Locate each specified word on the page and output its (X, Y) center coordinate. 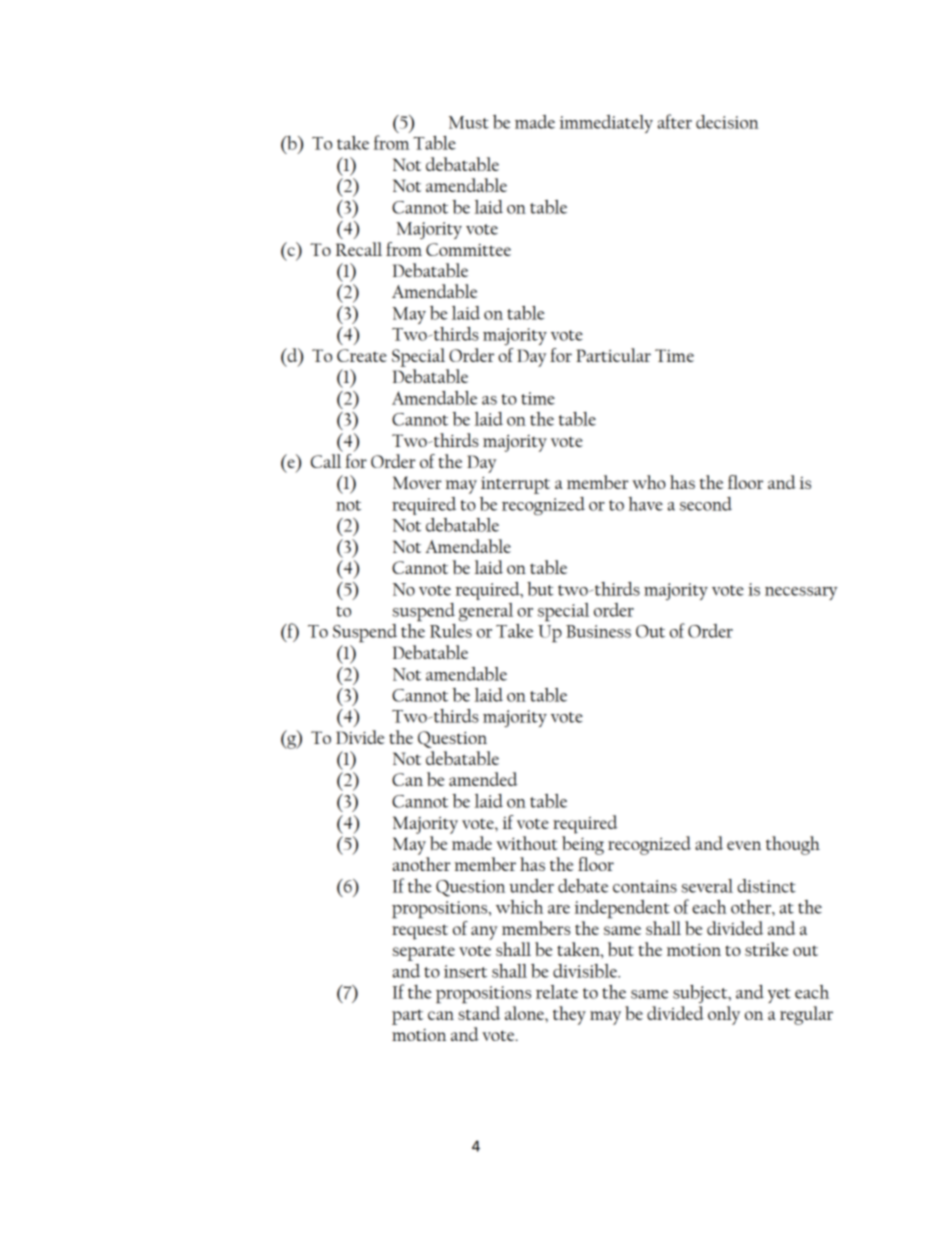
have (645, 504)
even (744, 845)
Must (469, 122)
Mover (417, 482)
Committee (468, 249)
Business (598, 631)
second (706, 504)
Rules (451, 631)
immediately (606, 124)
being (583, 845)
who (649, 482)
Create (362, 355)
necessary (801, 593)
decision (727, 122)
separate (423, 953)
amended (483, 779)
